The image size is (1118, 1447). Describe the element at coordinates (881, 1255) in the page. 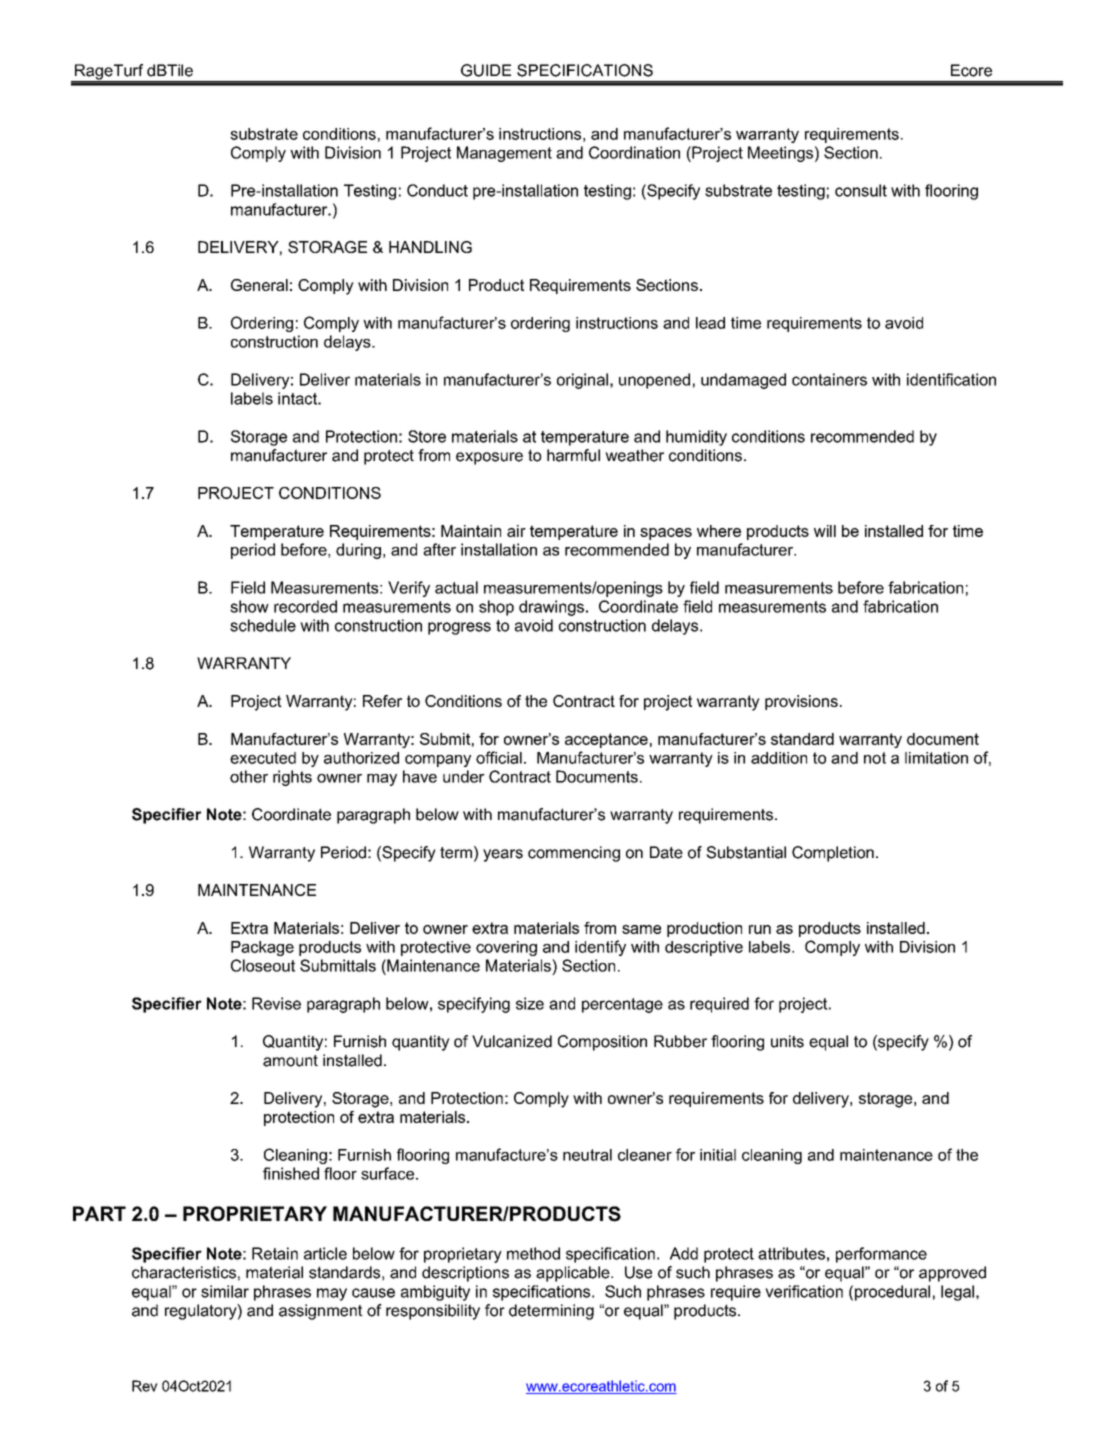

I see `performance` at that location.
